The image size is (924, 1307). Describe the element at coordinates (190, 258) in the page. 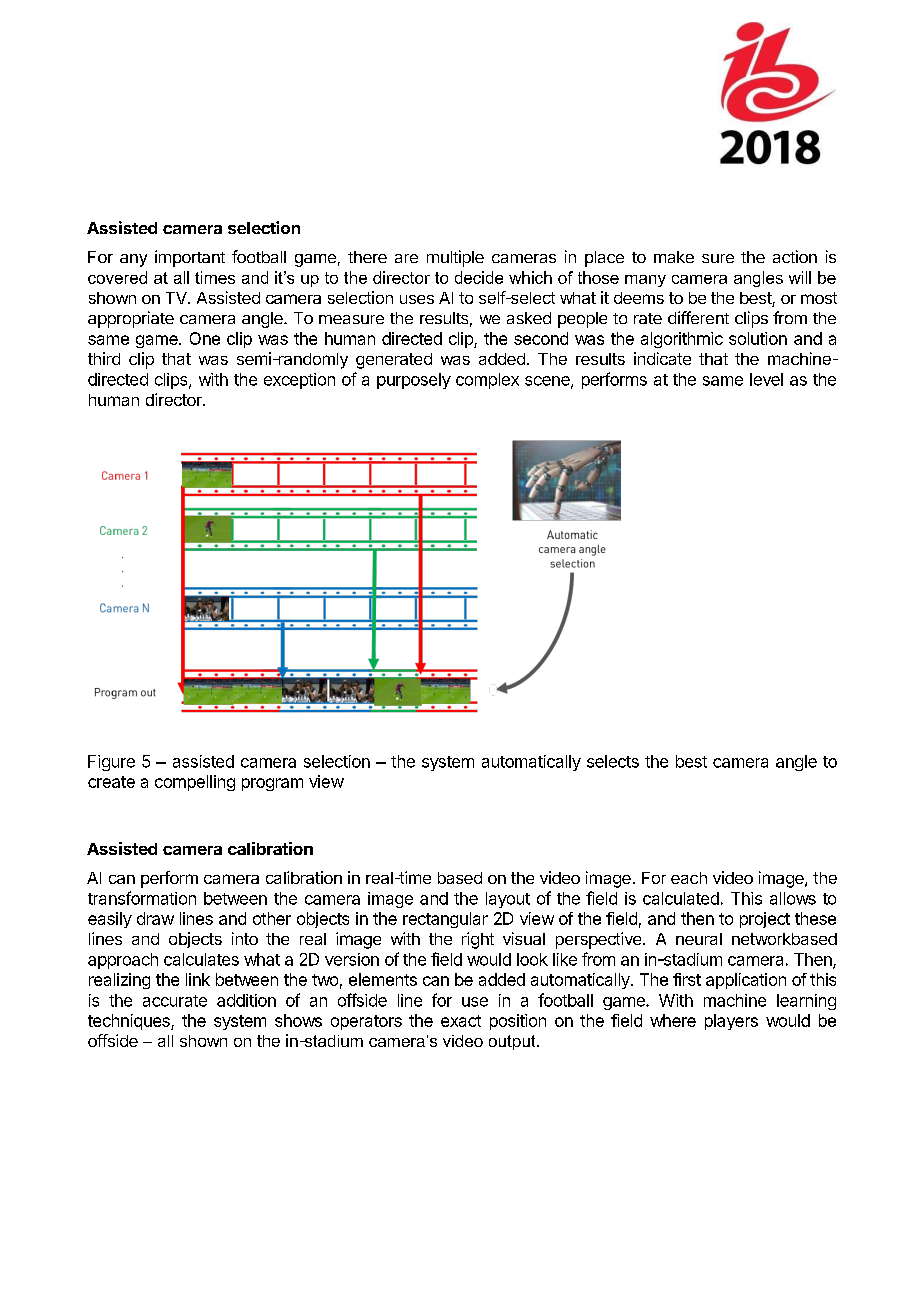

I see `important` at that location.
